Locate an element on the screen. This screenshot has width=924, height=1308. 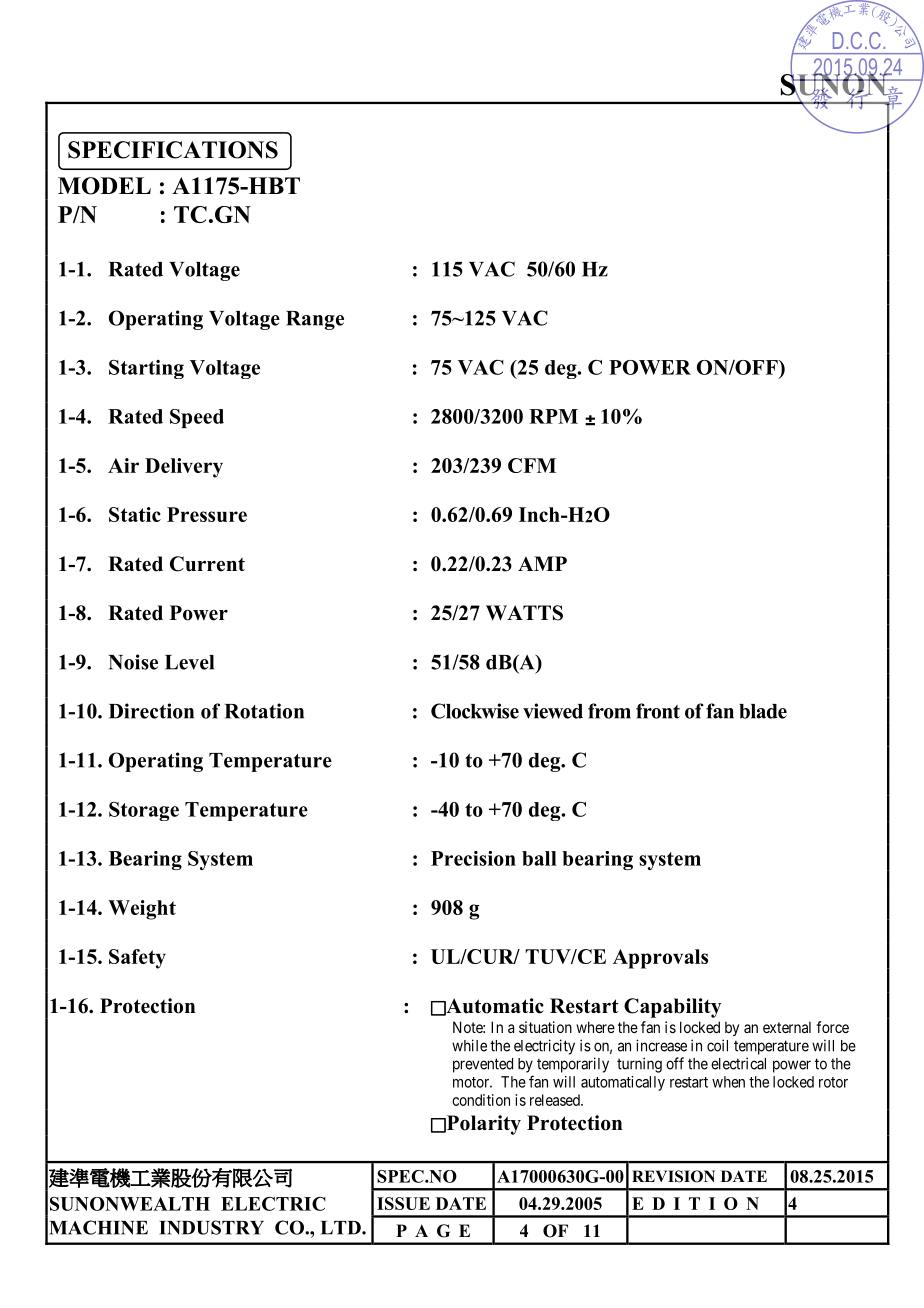
MODEL is located at coordinates (104, 186).
